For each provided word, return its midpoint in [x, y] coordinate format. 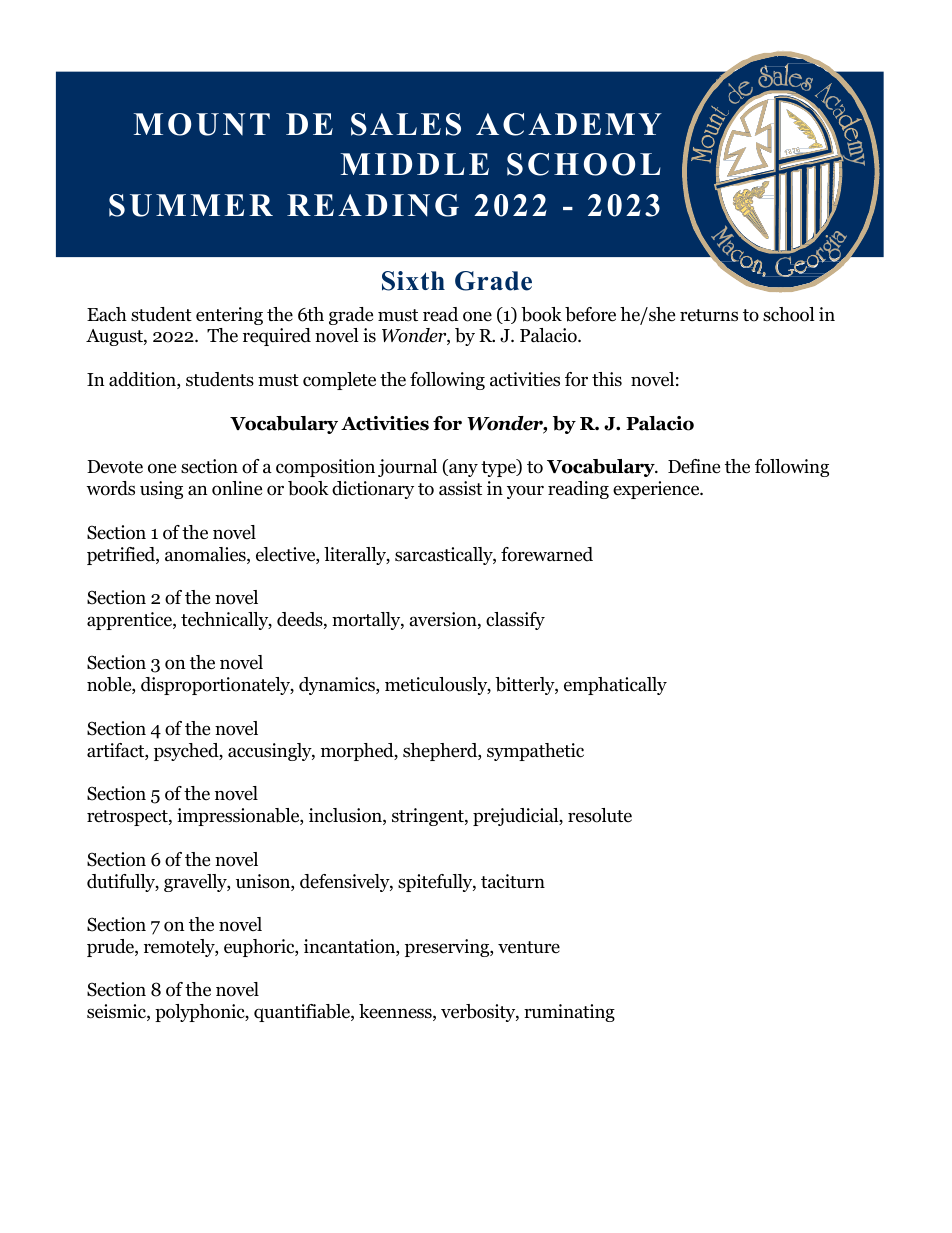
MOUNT [202, 124]
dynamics [338, 686]
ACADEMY [569, 124]
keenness [396, 1012]
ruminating [569, 1013]
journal [407, 468]
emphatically [615, 686]
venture [529, 947]
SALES [406, 124]
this [607, 379]
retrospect [128, 818]
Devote [115, 467]
